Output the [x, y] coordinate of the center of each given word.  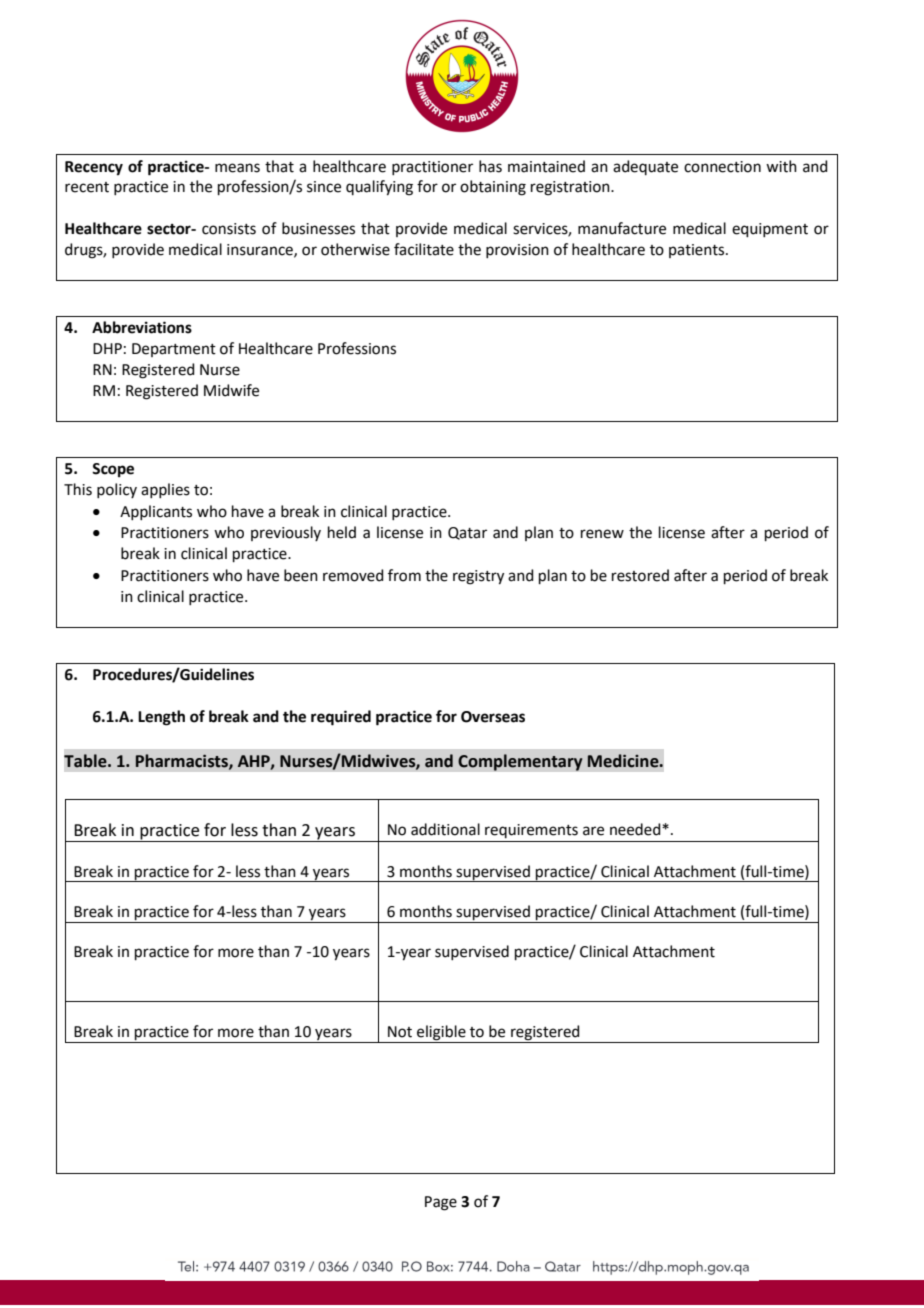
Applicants [156, 512]
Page [441, 1203]
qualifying [379, 188]
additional [445, 829]
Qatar [467, 533]
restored [640, 575]
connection [722, 167]
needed [636, 829]
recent [87, 187]
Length [161, 718]
